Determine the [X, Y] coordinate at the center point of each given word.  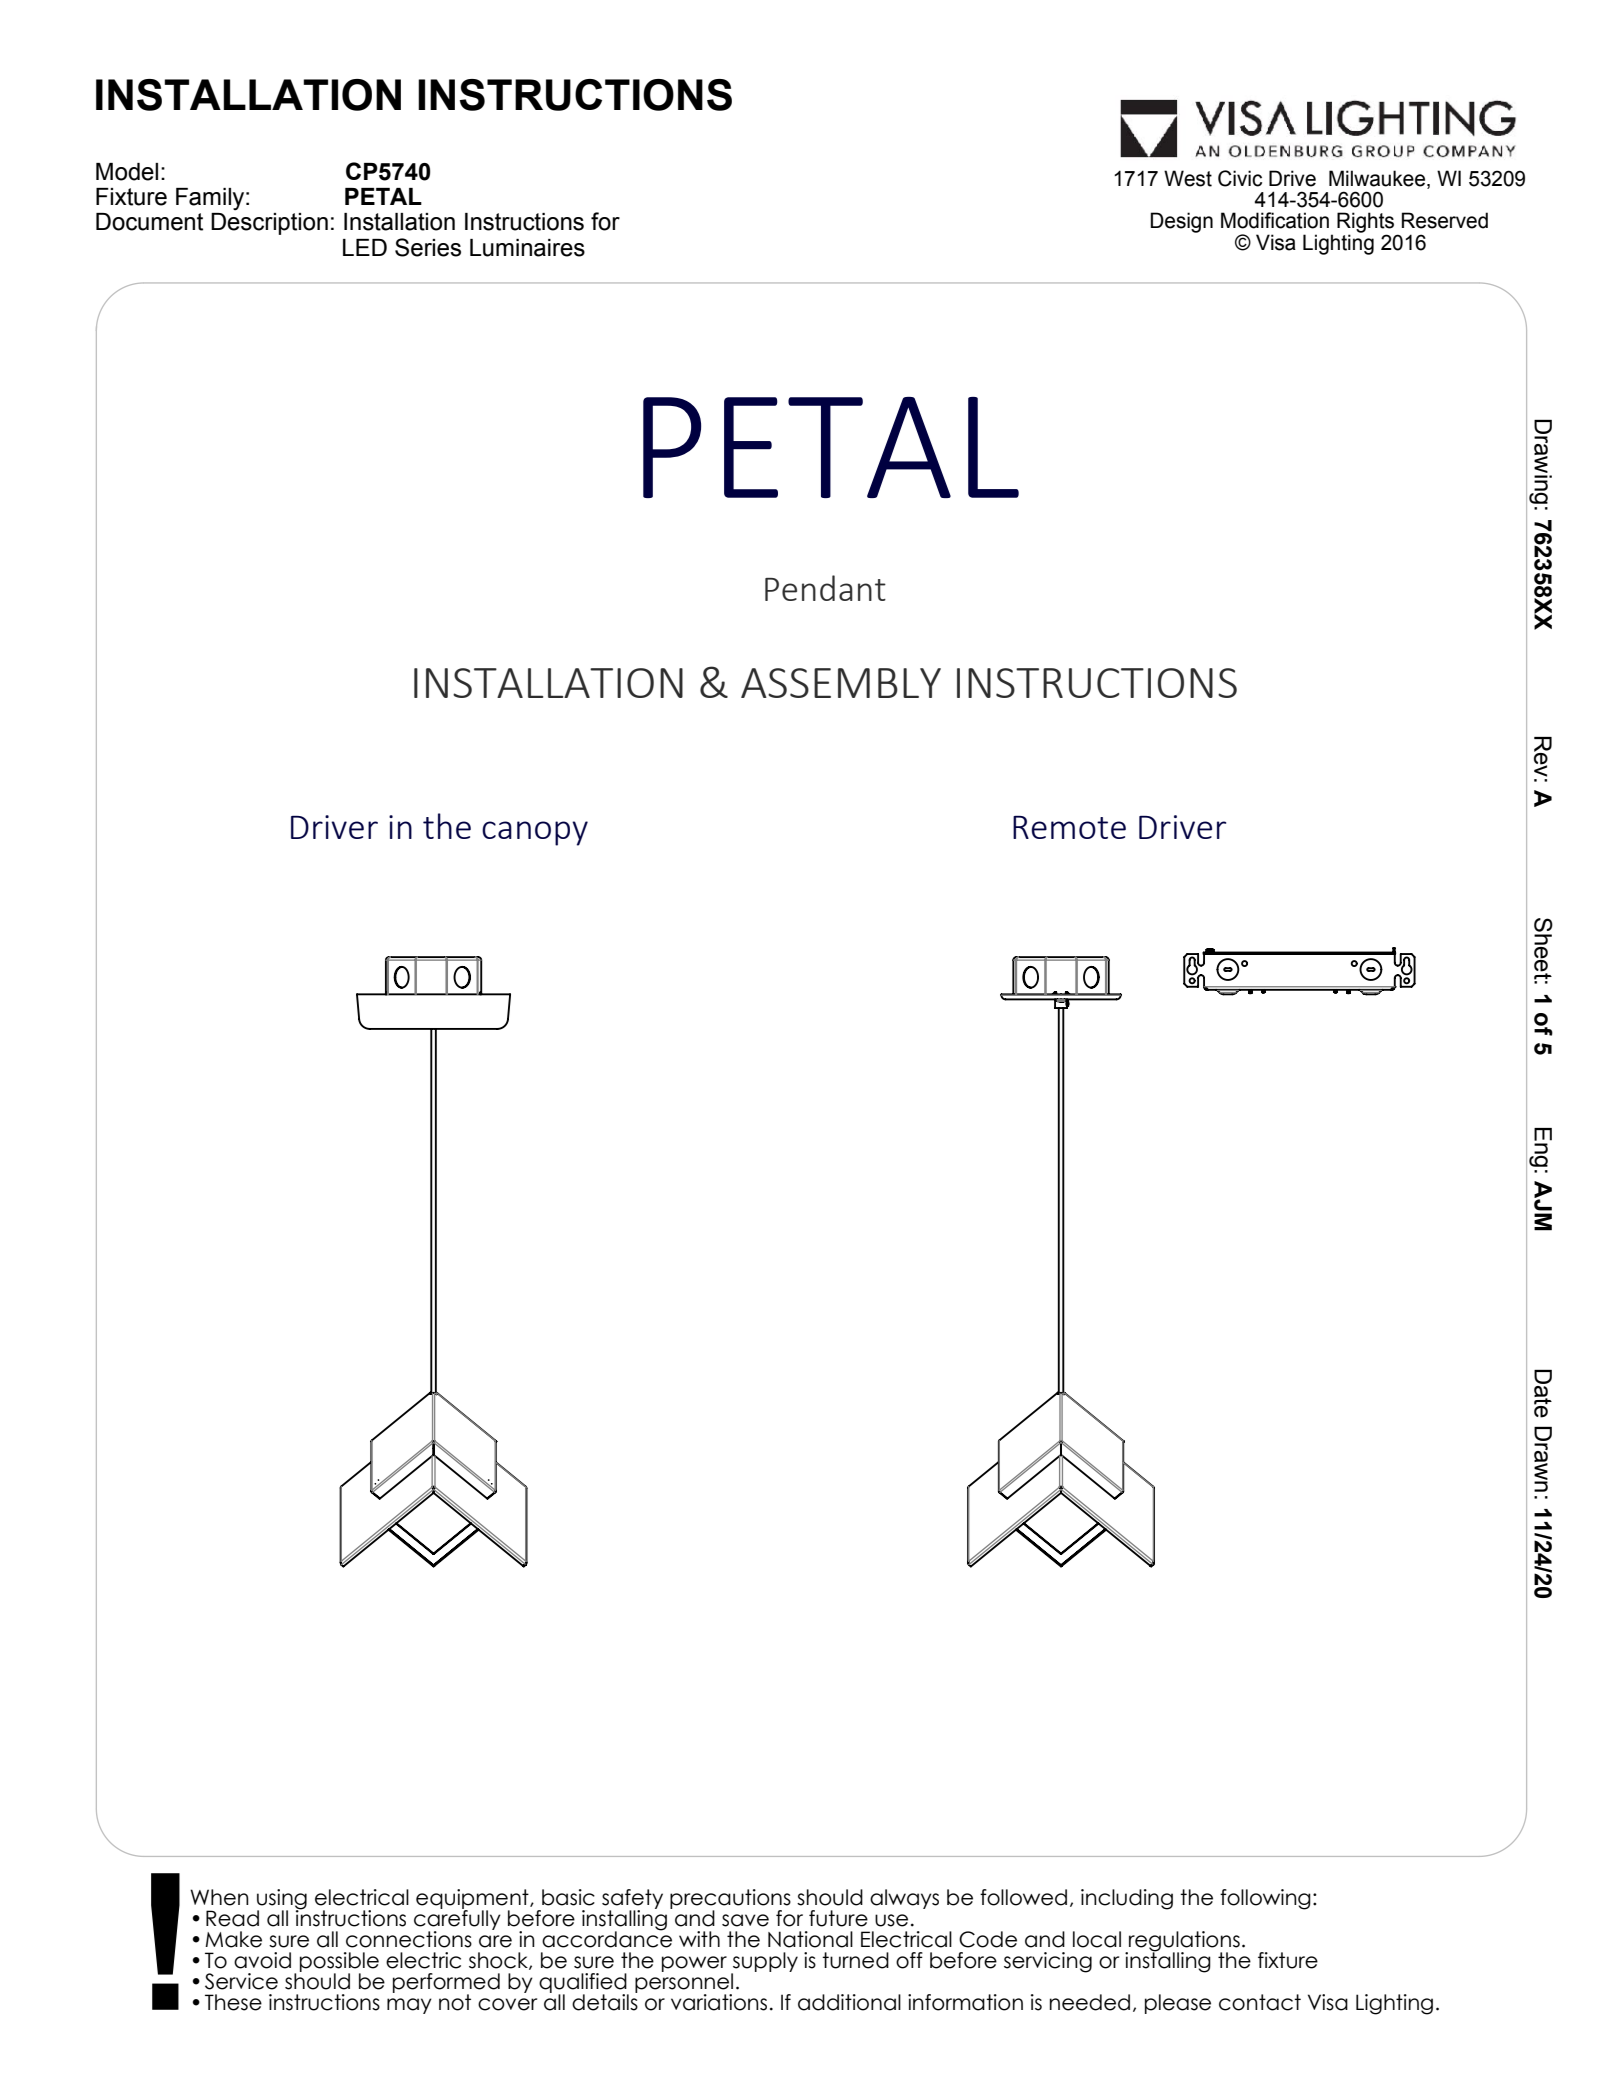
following [1265, 1899]
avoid [262, 1960]
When [219, 1897]
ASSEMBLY [841, 683]
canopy [535, 833]
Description [269, 224]
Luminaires [527, 248]
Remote [1069, 827]
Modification [1275, 220]
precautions [730, 1900]
